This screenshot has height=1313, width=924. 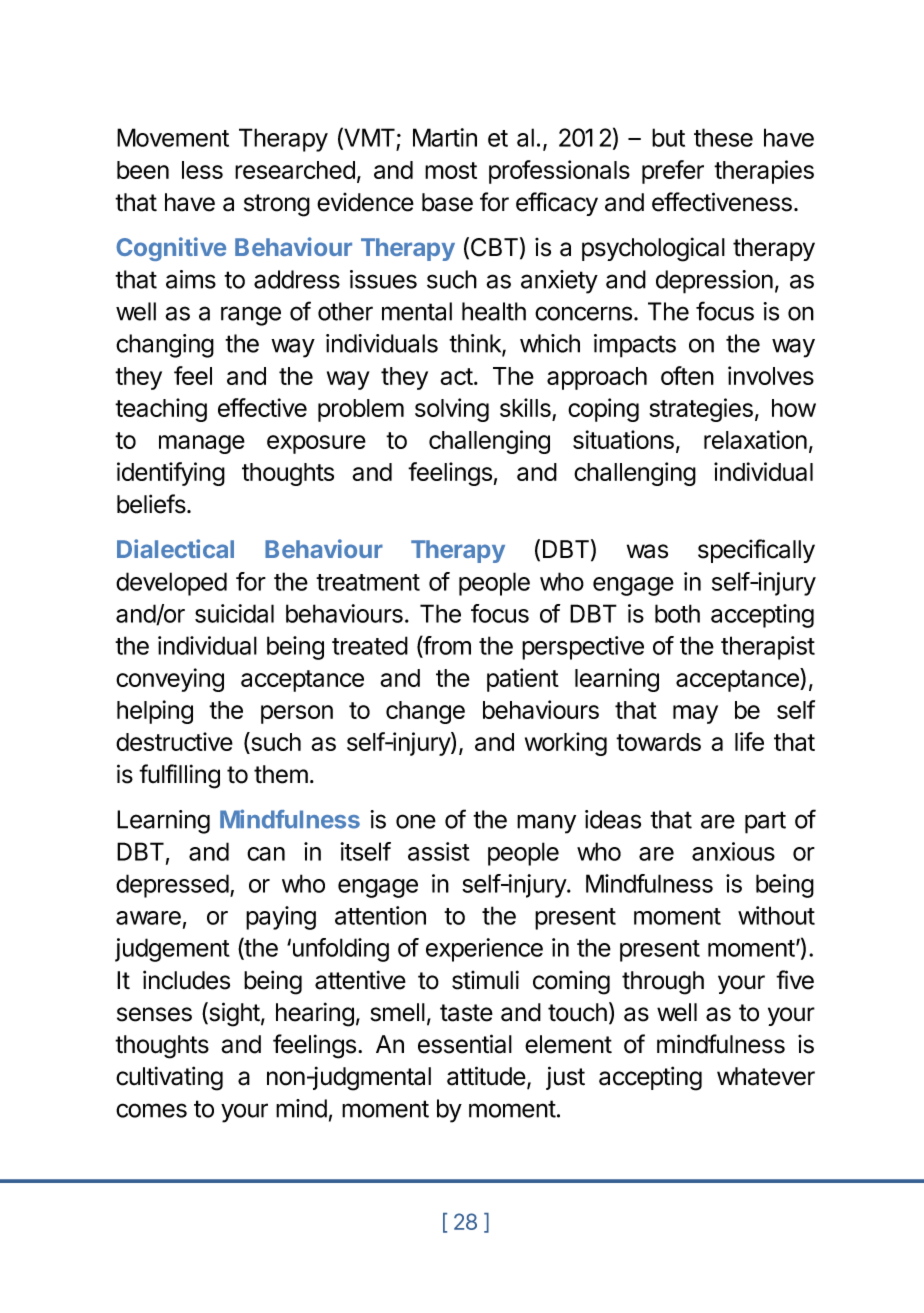 I want to click on most, so click(x=451, y=170).
